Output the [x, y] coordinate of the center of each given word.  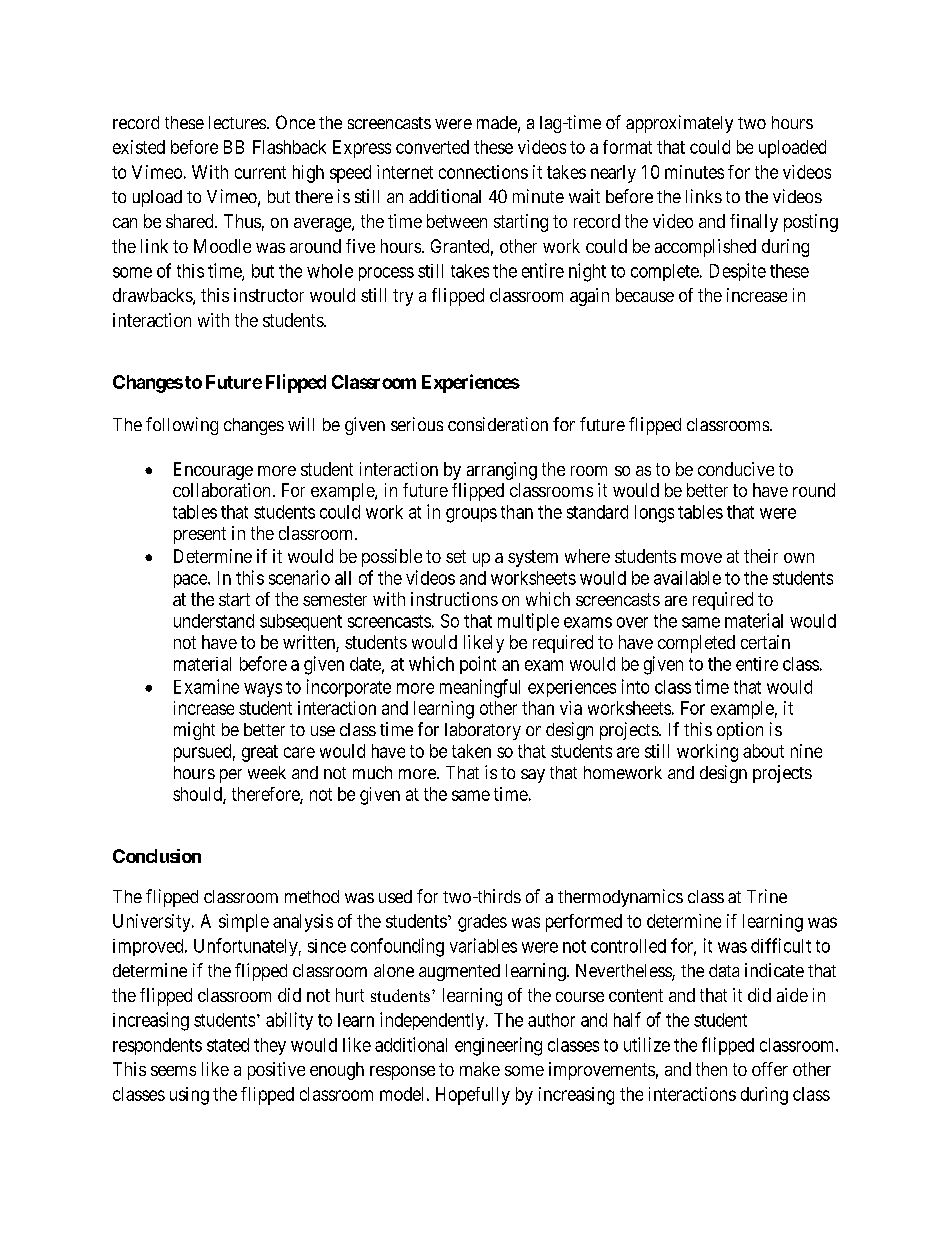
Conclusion [157, 856]
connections [483, 172]
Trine [767, 896]
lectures [237, 122]
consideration [498, 424]
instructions [454, 599]
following [182, 426]
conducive [736, 469]
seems [173, 1071]
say [533, 776]
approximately [679, 124]
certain [765, 642]
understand [214, 621]
